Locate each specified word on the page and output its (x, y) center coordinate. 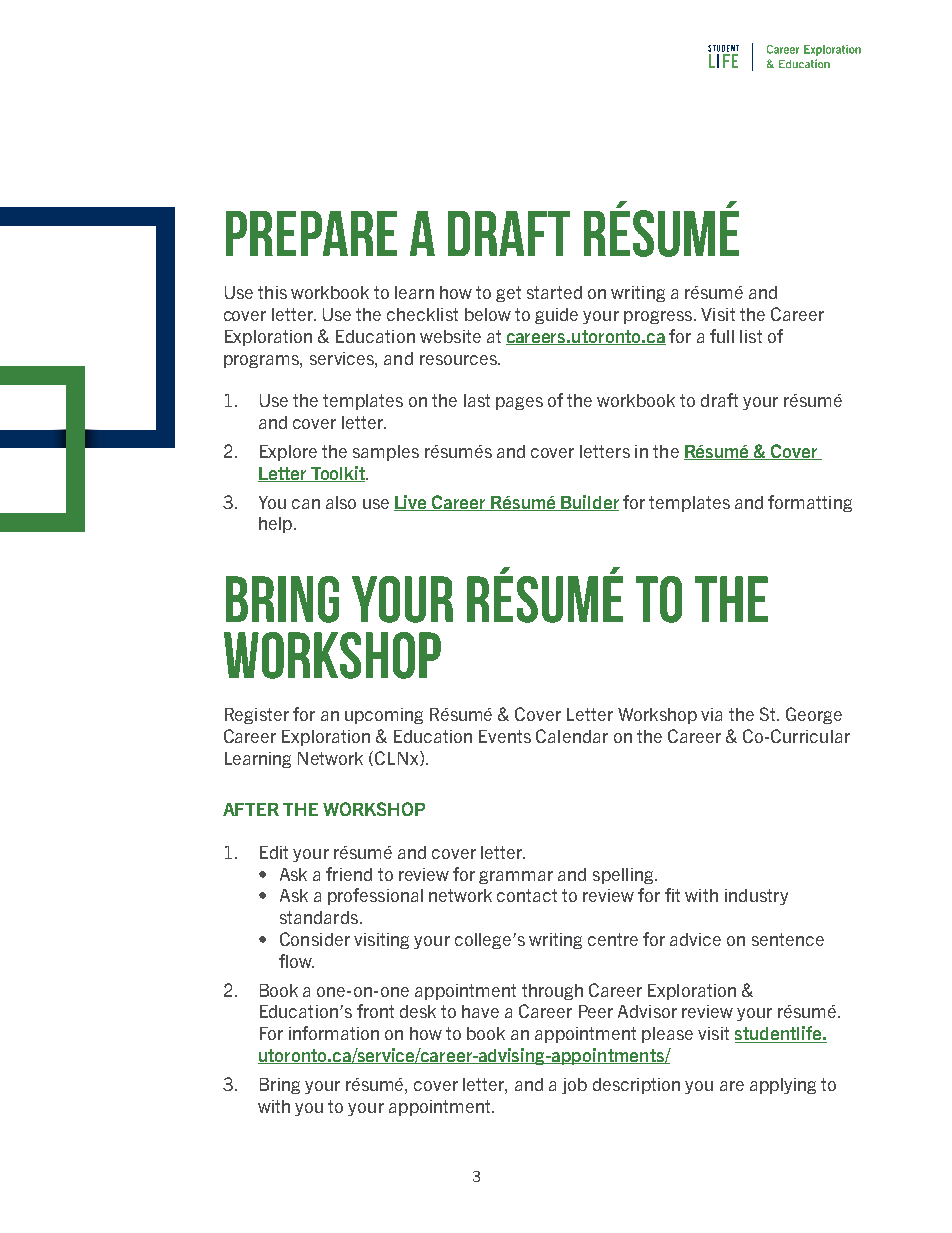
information (334, 1033)
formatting (810, 503)
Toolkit (338, 474)
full (722, 336)
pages (519, 403)
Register (257, 716)
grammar (516, 877)
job (574, 1086)
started (554, 292)
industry (756, 897)
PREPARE (311, 233)
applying (783, 1086)
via (711, 714)
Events (505, 736)
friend (349, 874)
